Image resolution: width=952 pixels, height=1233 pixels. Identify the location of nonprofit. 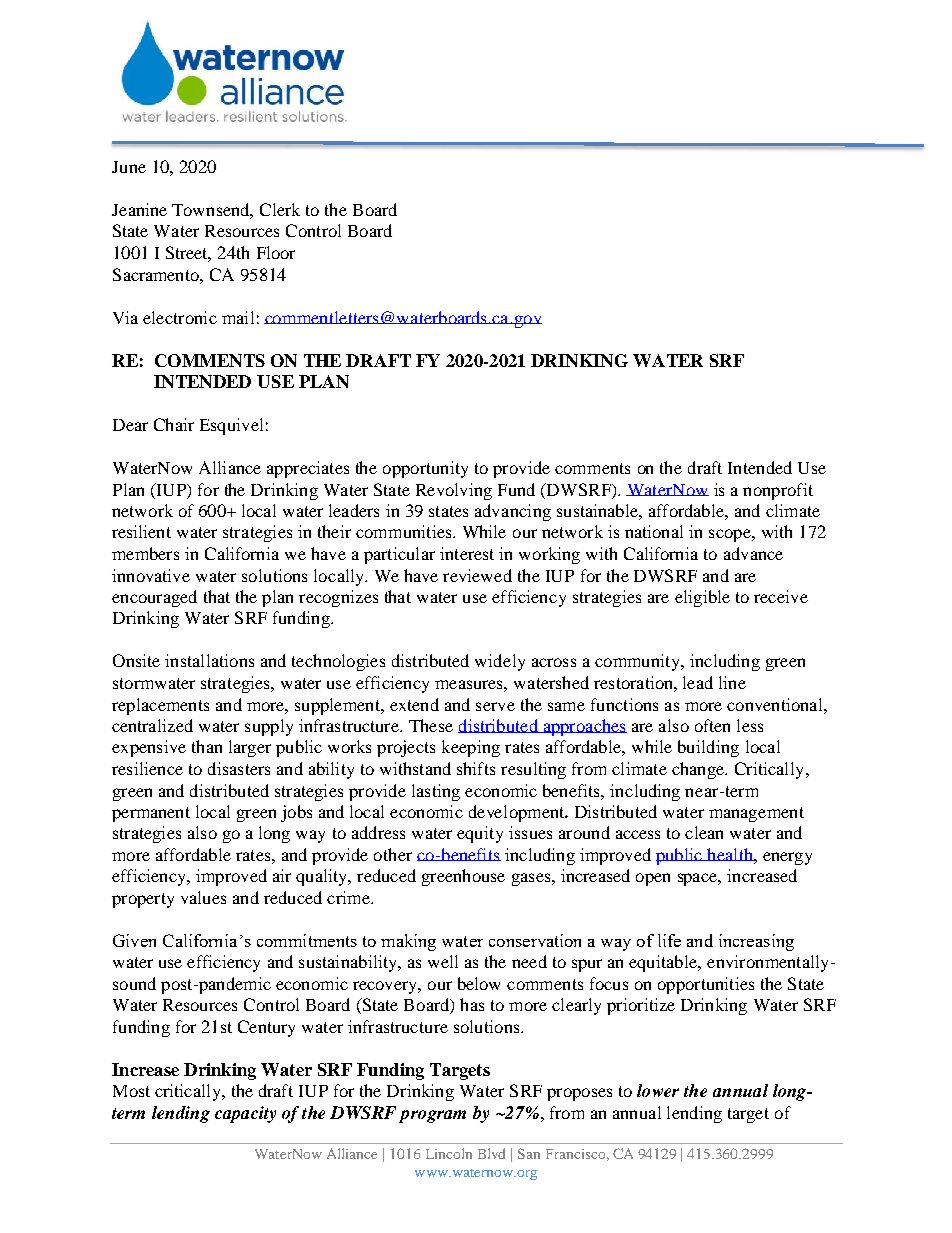
(778, 491).
